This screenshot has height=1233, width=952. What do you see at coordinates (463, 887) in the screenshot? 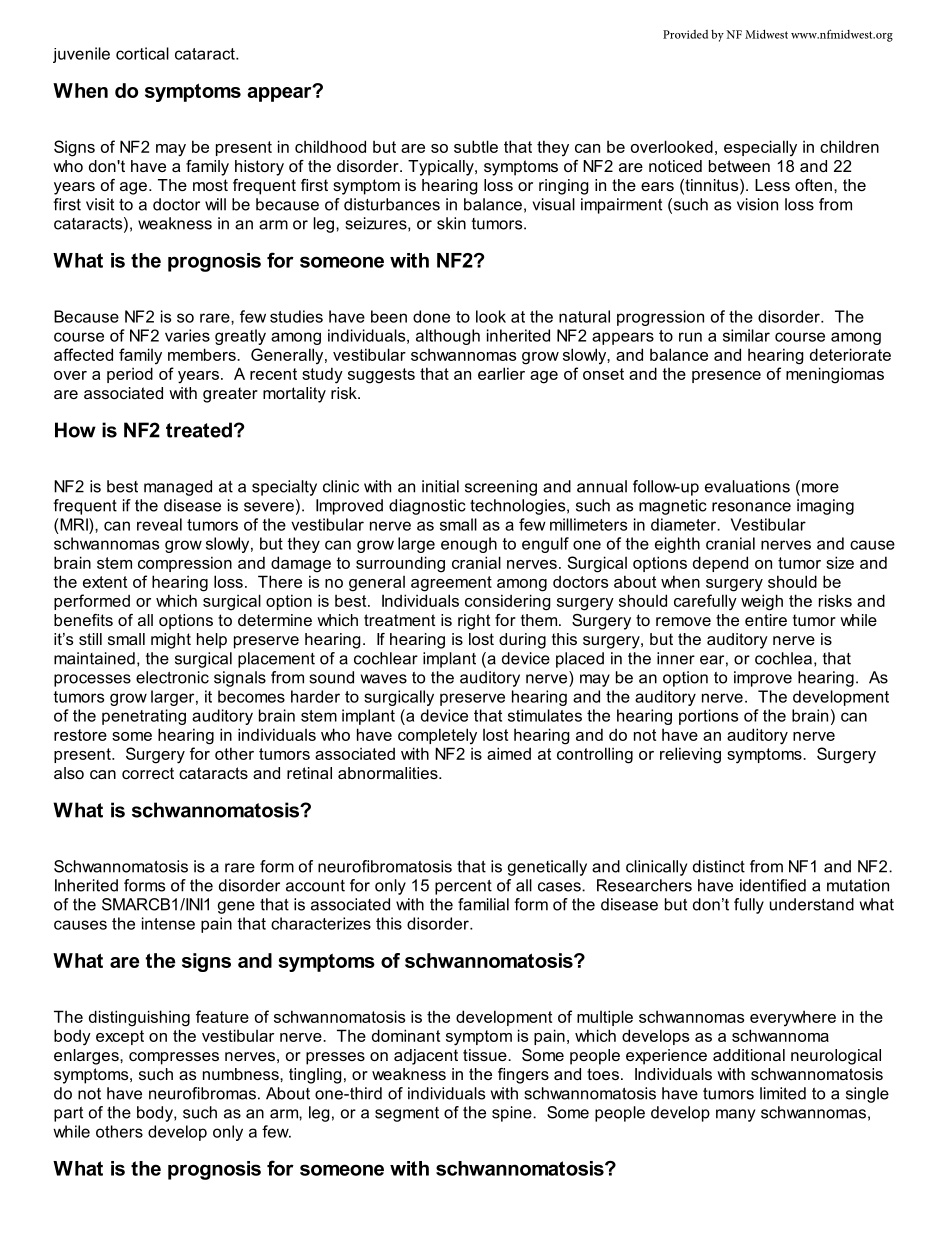
I see `percent` at bounding box center [463, 887].
